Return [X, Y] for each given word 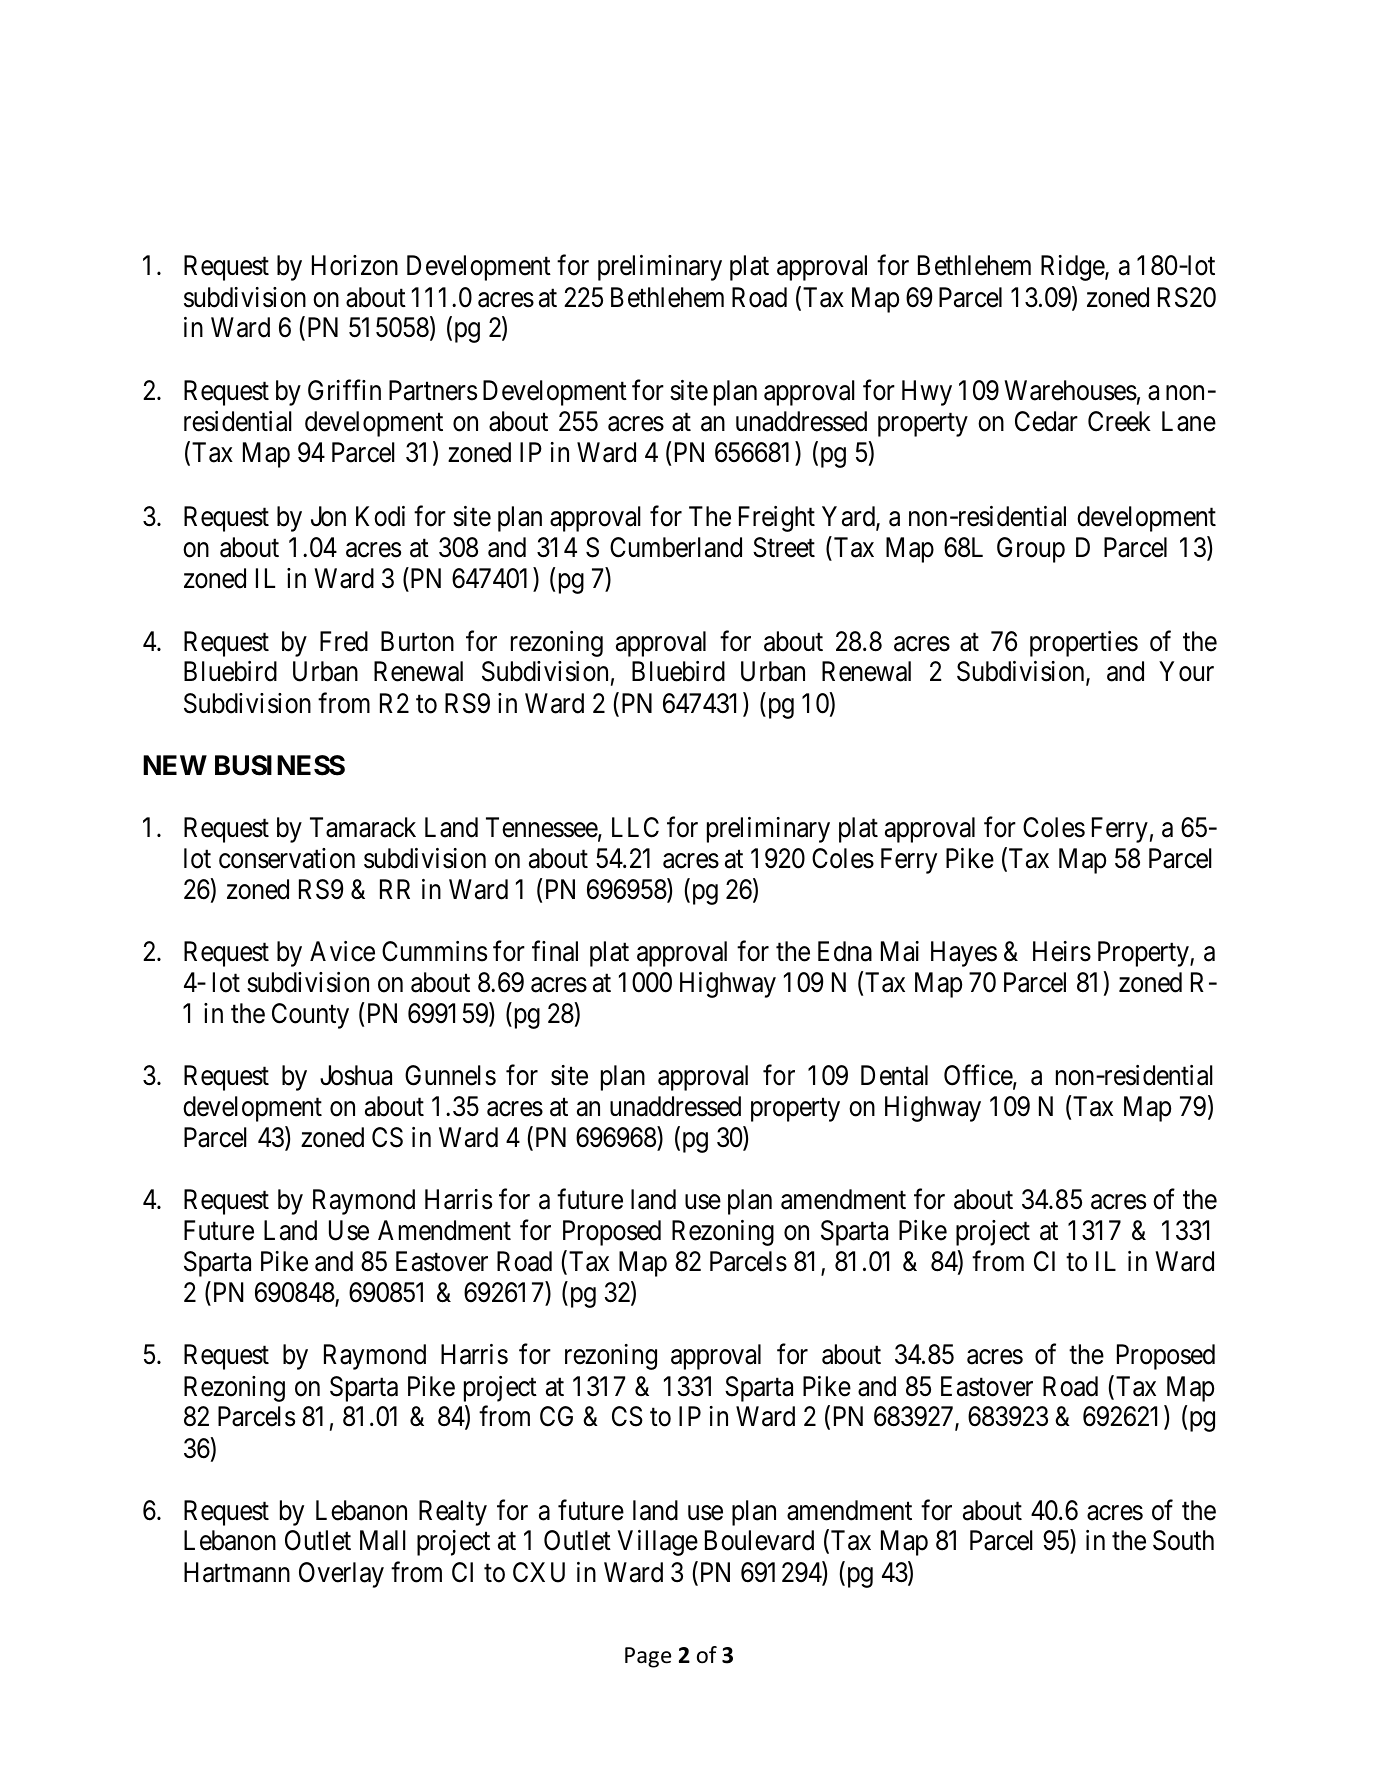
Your [1187, 672]
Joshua [356, 1075]
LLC [635, 827]
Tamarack [363, 827]
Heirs [1062, 951]
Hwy [927, 393]
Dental [894, 1075]
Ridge [1073, 268]
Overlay [341, 1575]
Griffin [344, 390]
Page [648, 1657]
